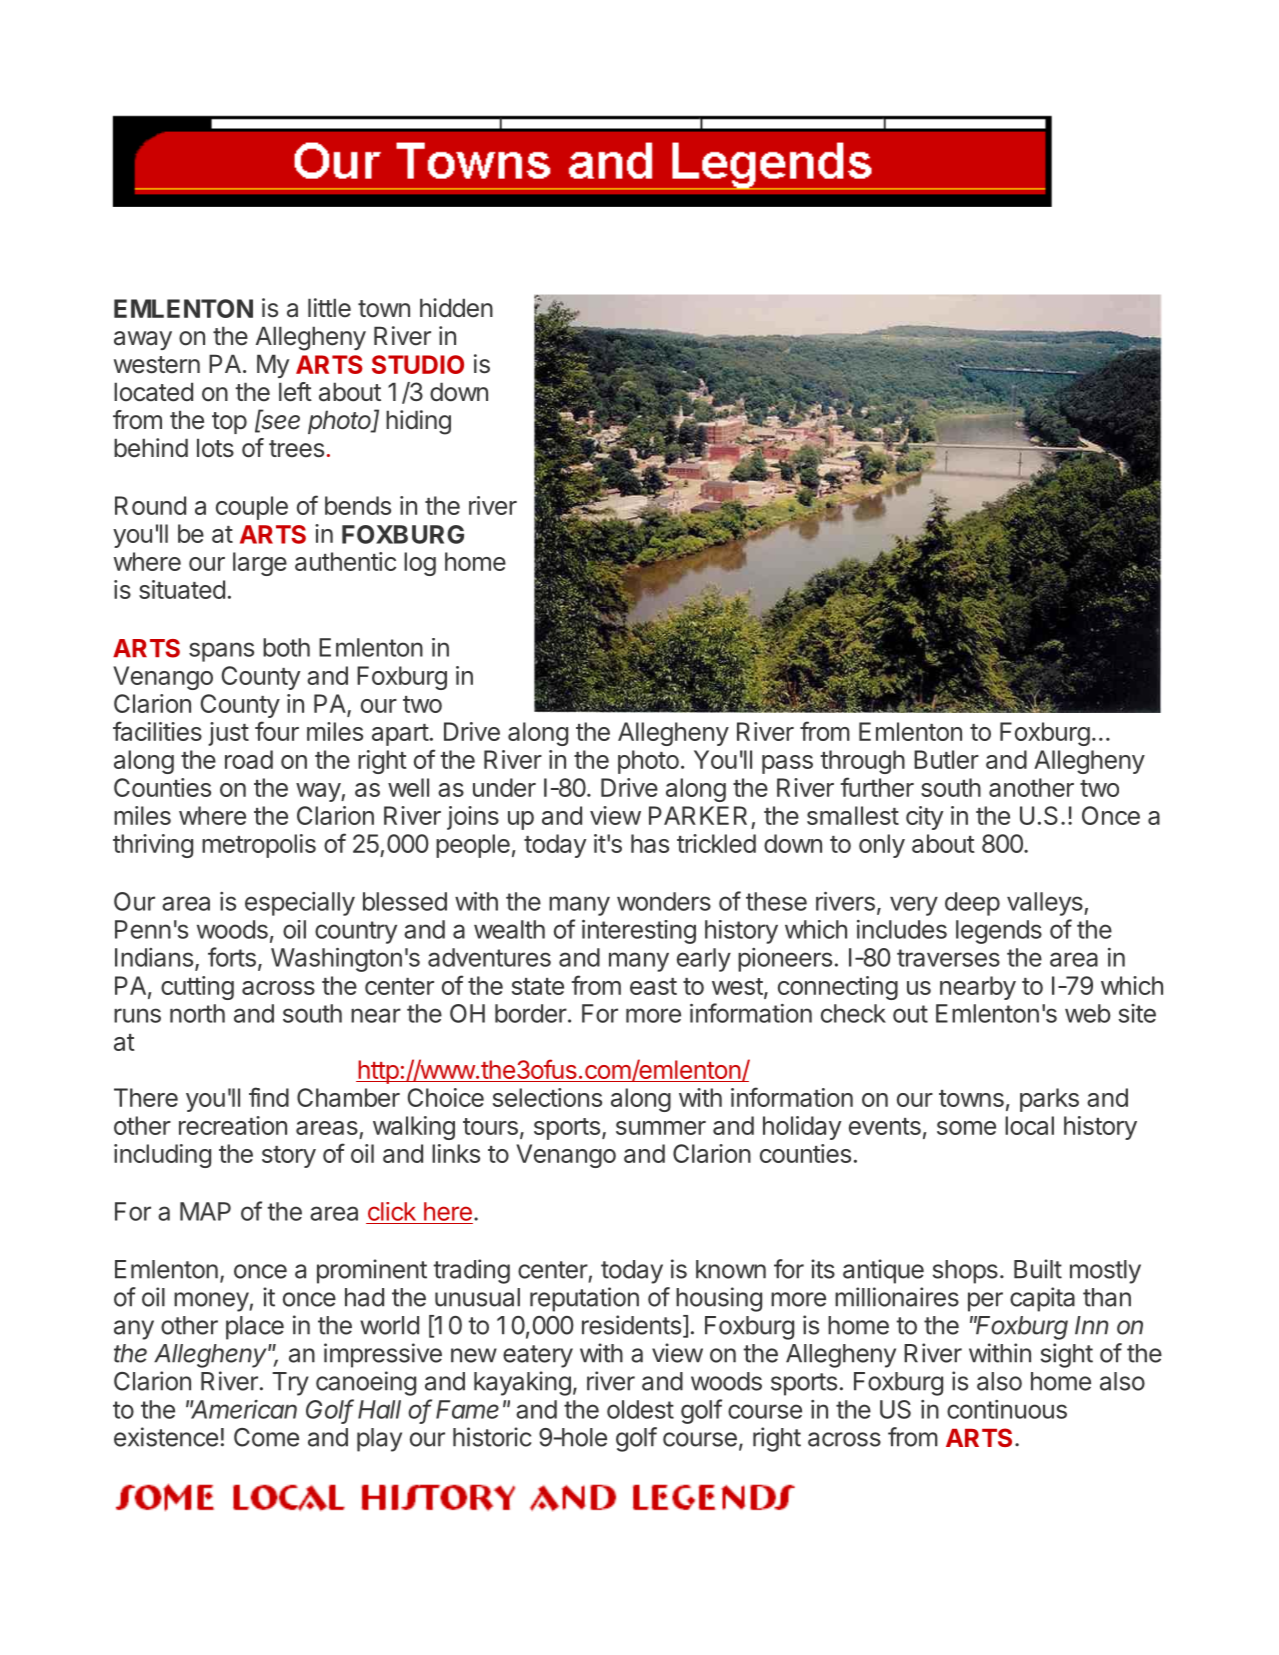  I want to click on American, so click(243, 1409).
